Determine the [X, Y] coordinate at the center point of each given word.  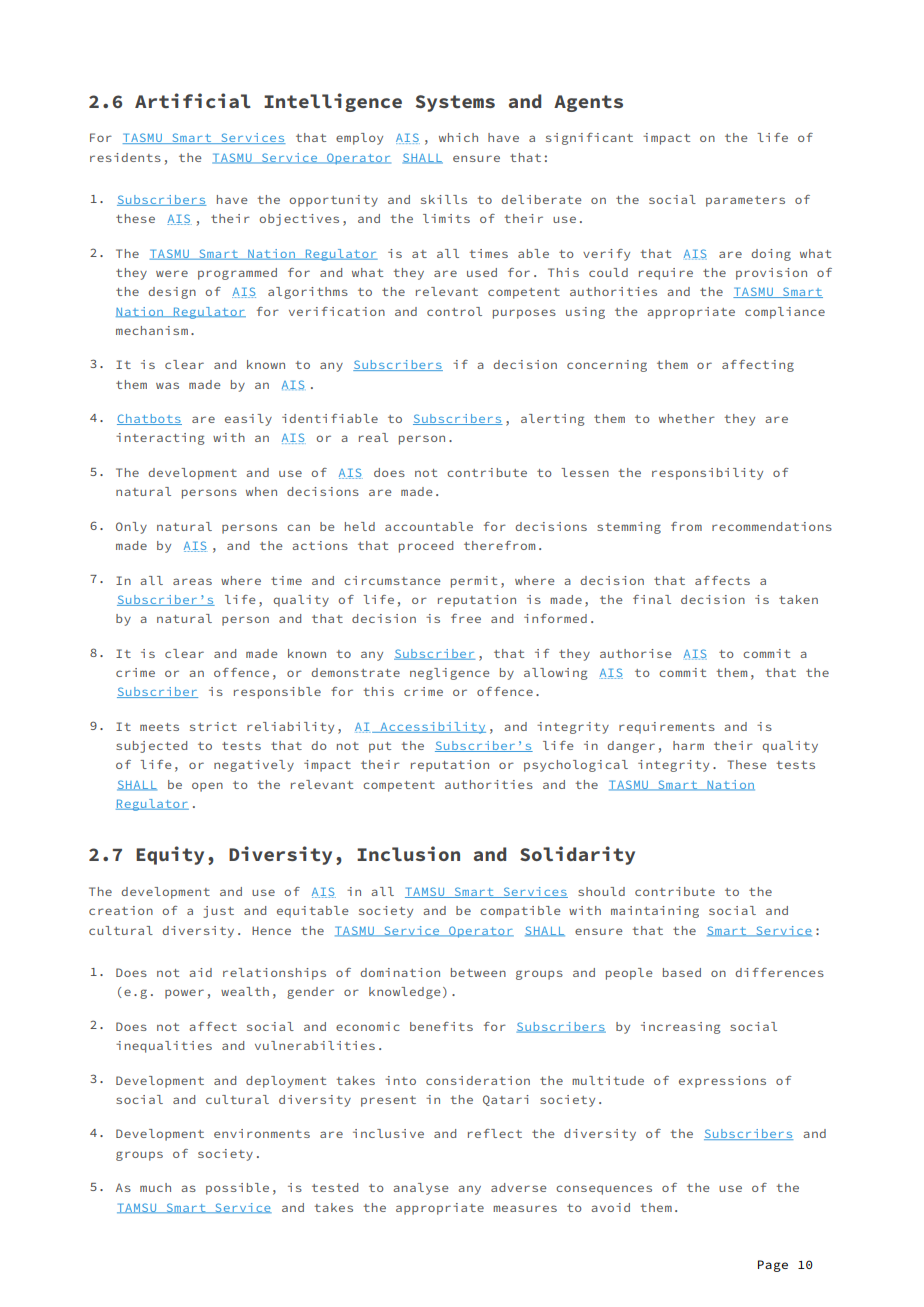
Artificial [193, 100]
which [458, 137]
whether [687, 418]
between [478, 972]
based [682, 972]
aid [200, 972]
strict [213, 726]
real [373, 437]
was [167, 385]
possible [237, 1189]
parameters [745, 201]
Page [773, 1266]
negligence [449, 674]
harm [688, 745]
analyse [420, 1189]
